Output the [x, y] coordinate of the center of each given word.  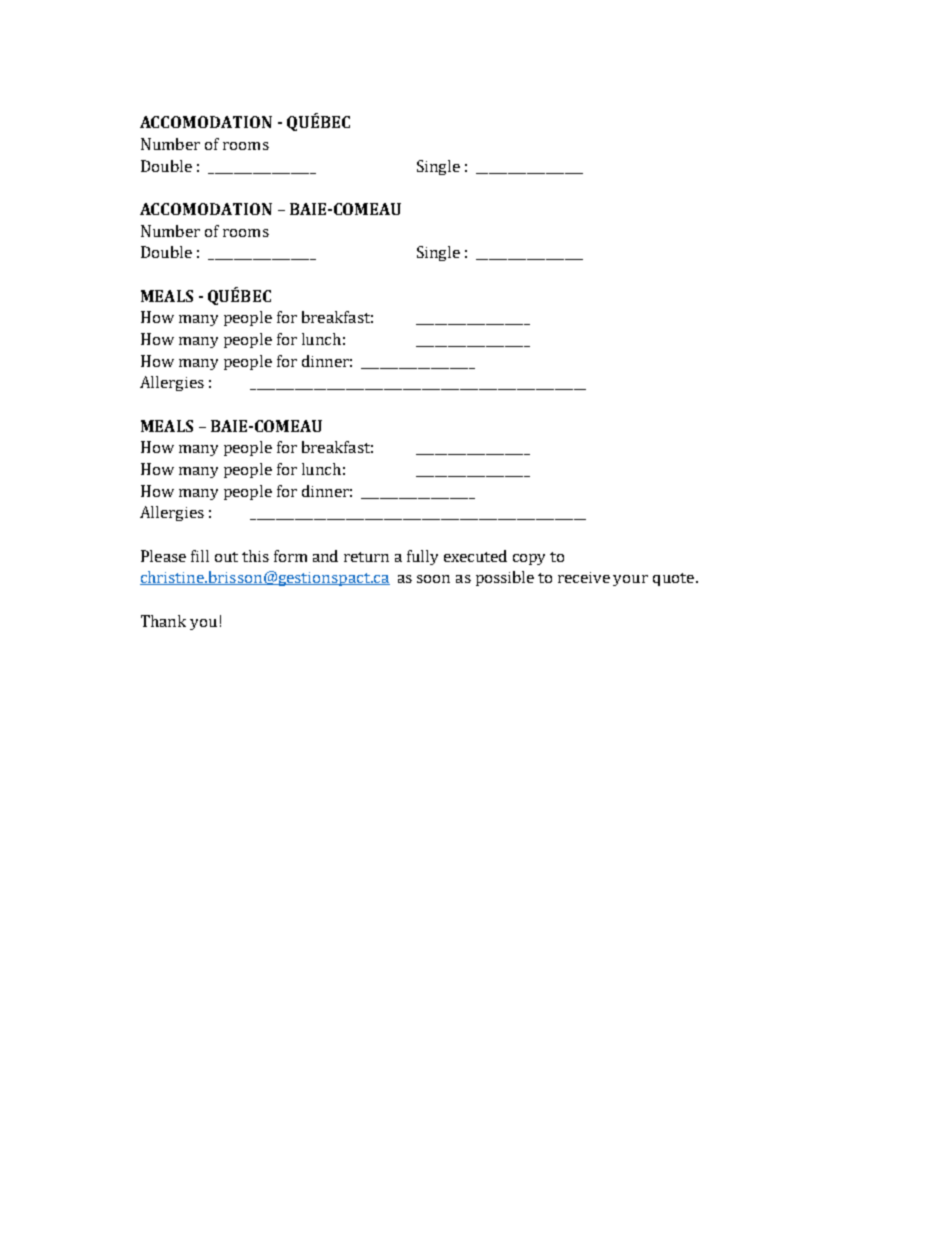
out [226, 557]
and [325, 556]
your [630, 580]
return [366, 557]
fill [200, 556]
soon [433, 579]
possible [505, 578]
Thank [163, 621]
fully [422, 557]
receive [584, 577]
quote [673, 579]
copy [529, 559]
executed [475, 556]
